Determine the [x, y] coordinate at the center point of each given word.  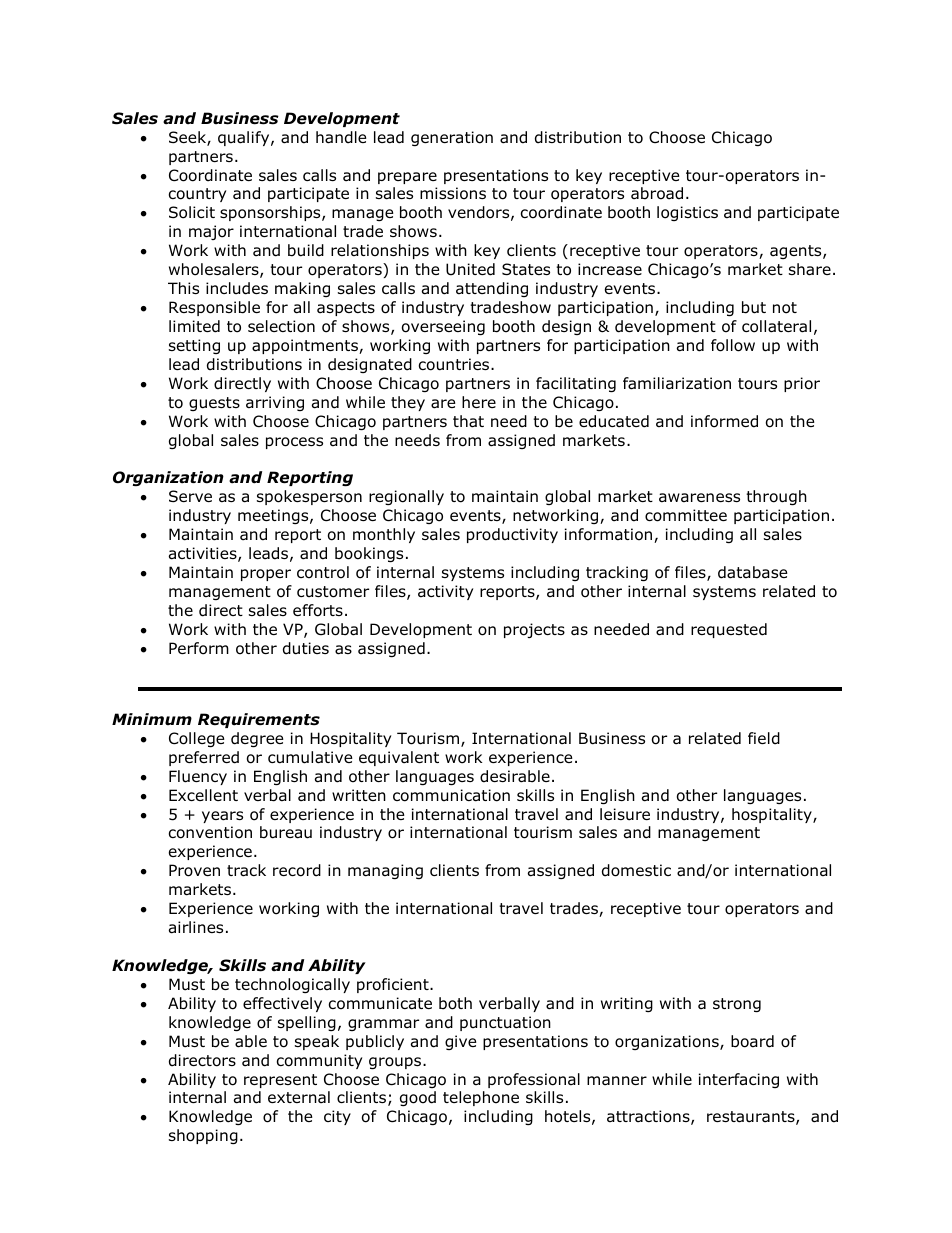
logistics [687, 213]
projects [534, 630]
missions [453, 193]
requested [729, 630]
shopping [203, 1136]
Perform [199, 648]
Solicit [192, 212]
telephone [481, 1098]
